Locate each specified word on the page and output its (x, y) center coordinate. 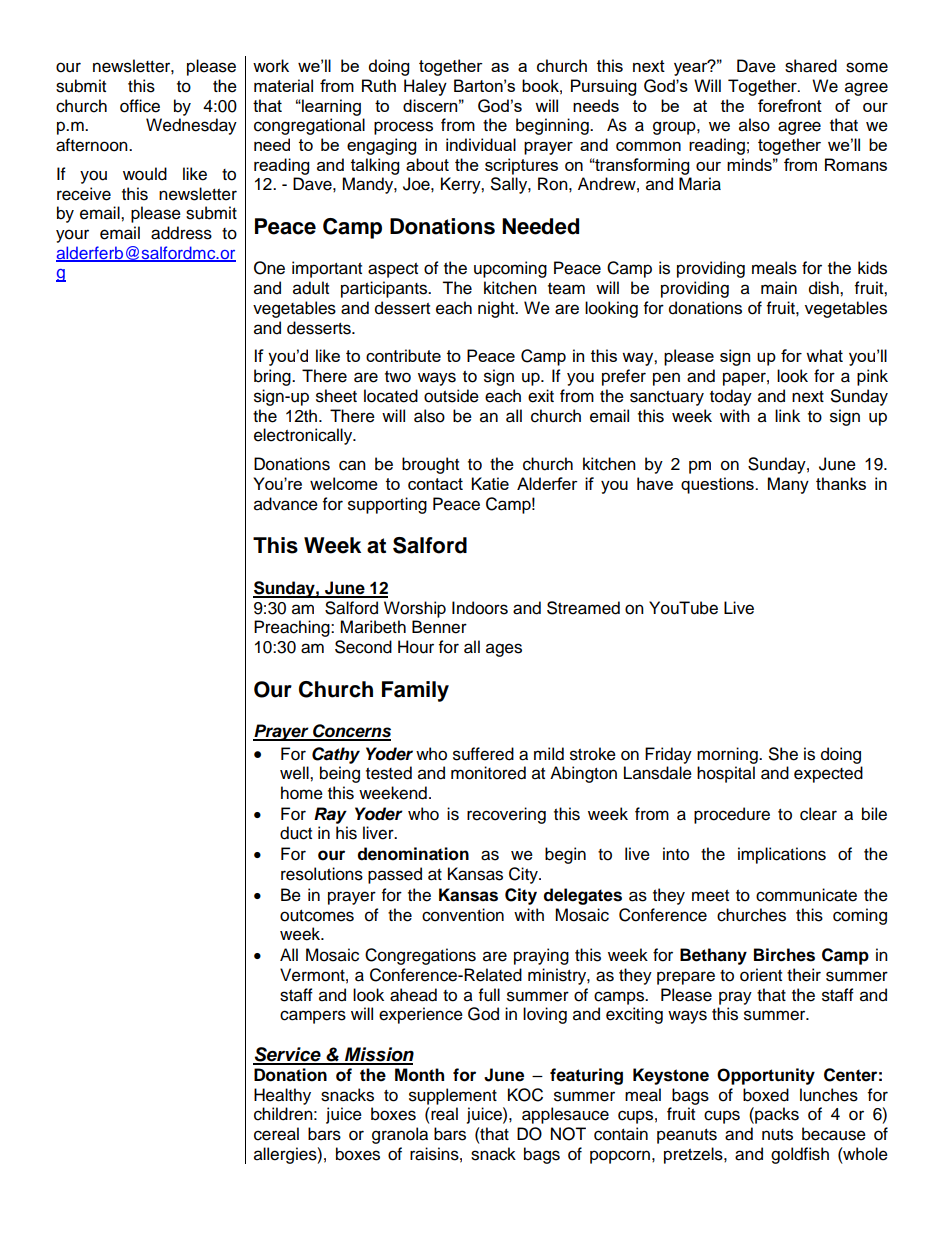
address (181, 233)
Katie (490, 483)
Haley (425, 87)
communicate (806, 895)
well (295, 773)
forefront (790, 105)
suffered (483, 754)
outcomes (317, 916)
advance (286, 504)
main (779, 288)
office (140, 106)
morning (728, 755)
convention (463, 915)
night (497, 309)
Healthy (282, 1096)
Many (788, 485)
